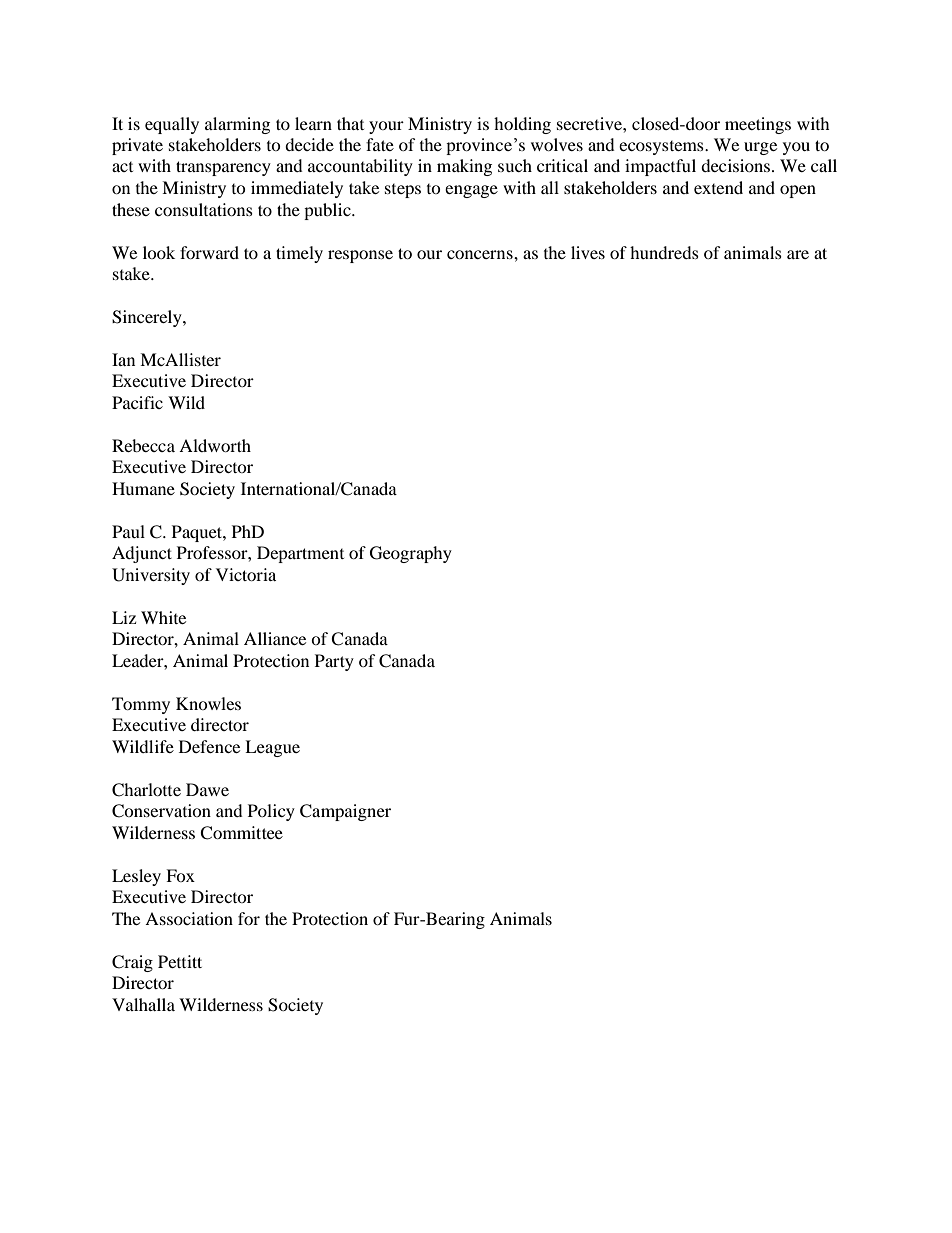 Image resolution: width=952 pixels, height=1233 pixels. What do you see at coordinates (481, 254) in the screenshot?
I see `concerns` at bounding box center [481, 254].
